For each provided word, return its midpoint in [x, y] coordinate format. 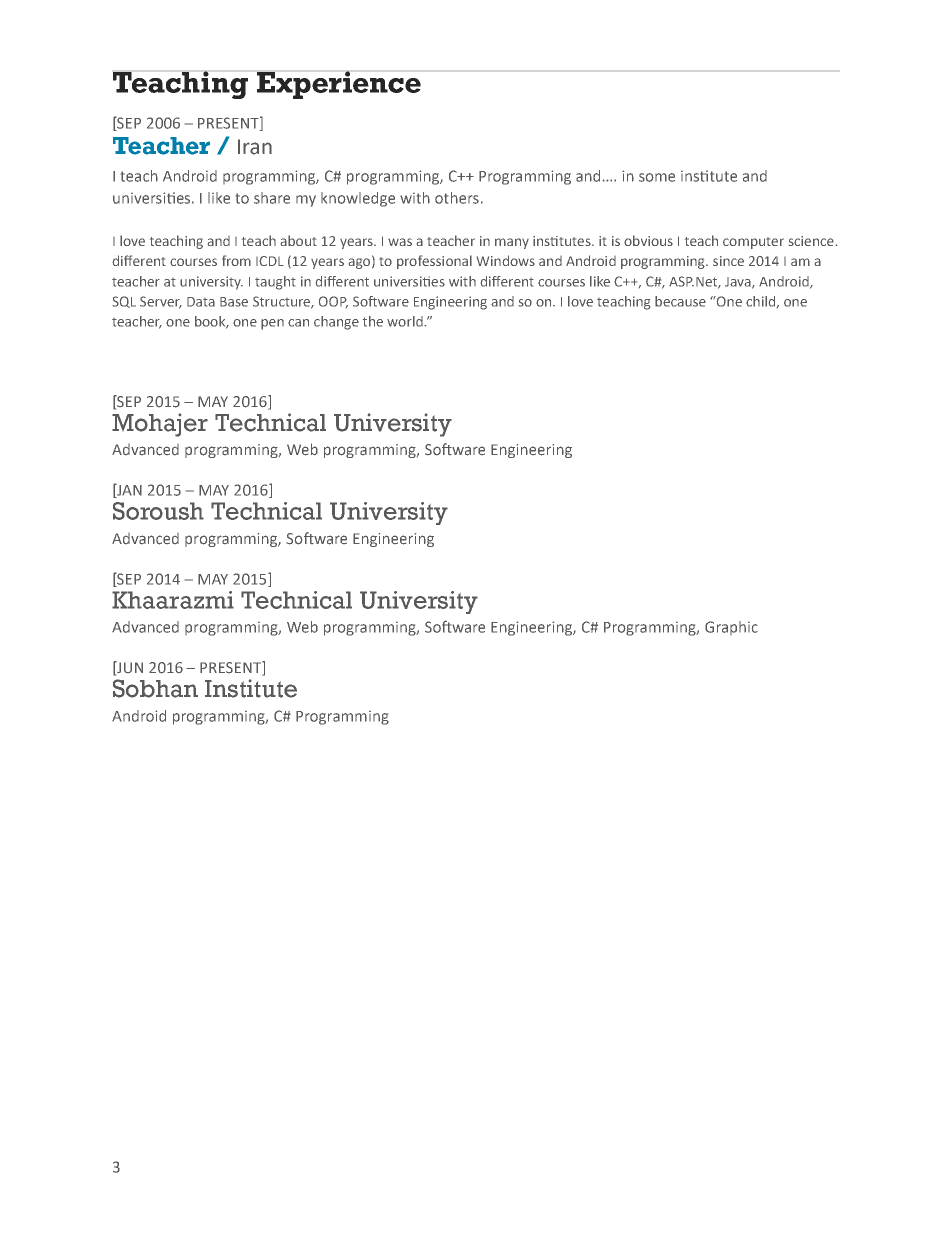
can [298, 323]
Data [201, 302]
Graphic [731, 628]
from [236, 260]
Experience [339, 85]
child [760, 301]
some [657, 177]
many [512, 243]
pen [272, 324]
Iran [255, 147]
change [336, 323]
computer [753, 243]
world [406, 321]
